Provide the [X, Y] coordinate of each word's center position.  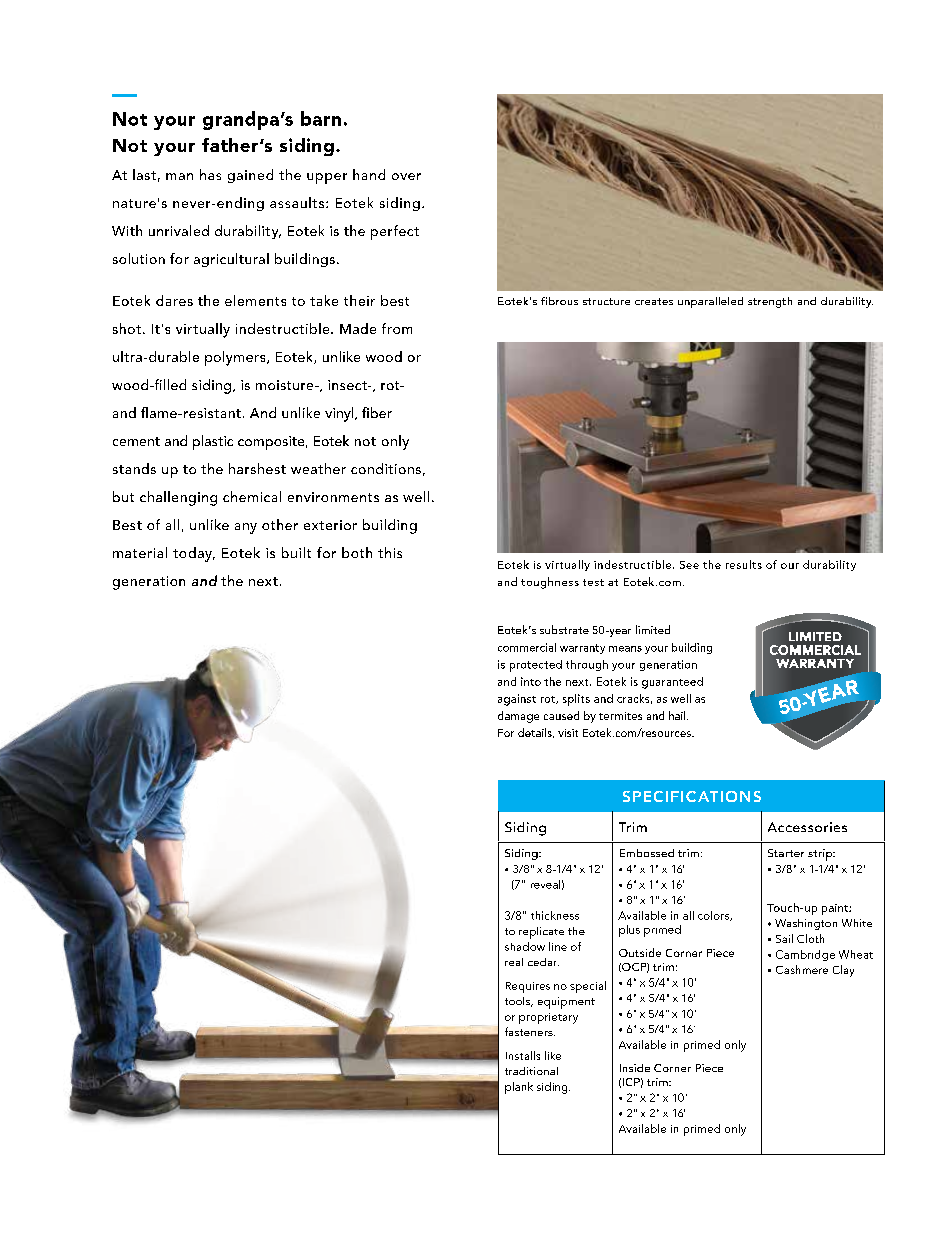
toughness [550, 583]
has [210, 174]
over [406, 176]
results [744, 564]
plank [519, 1088]
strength [770, 302]
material [140, 552]
